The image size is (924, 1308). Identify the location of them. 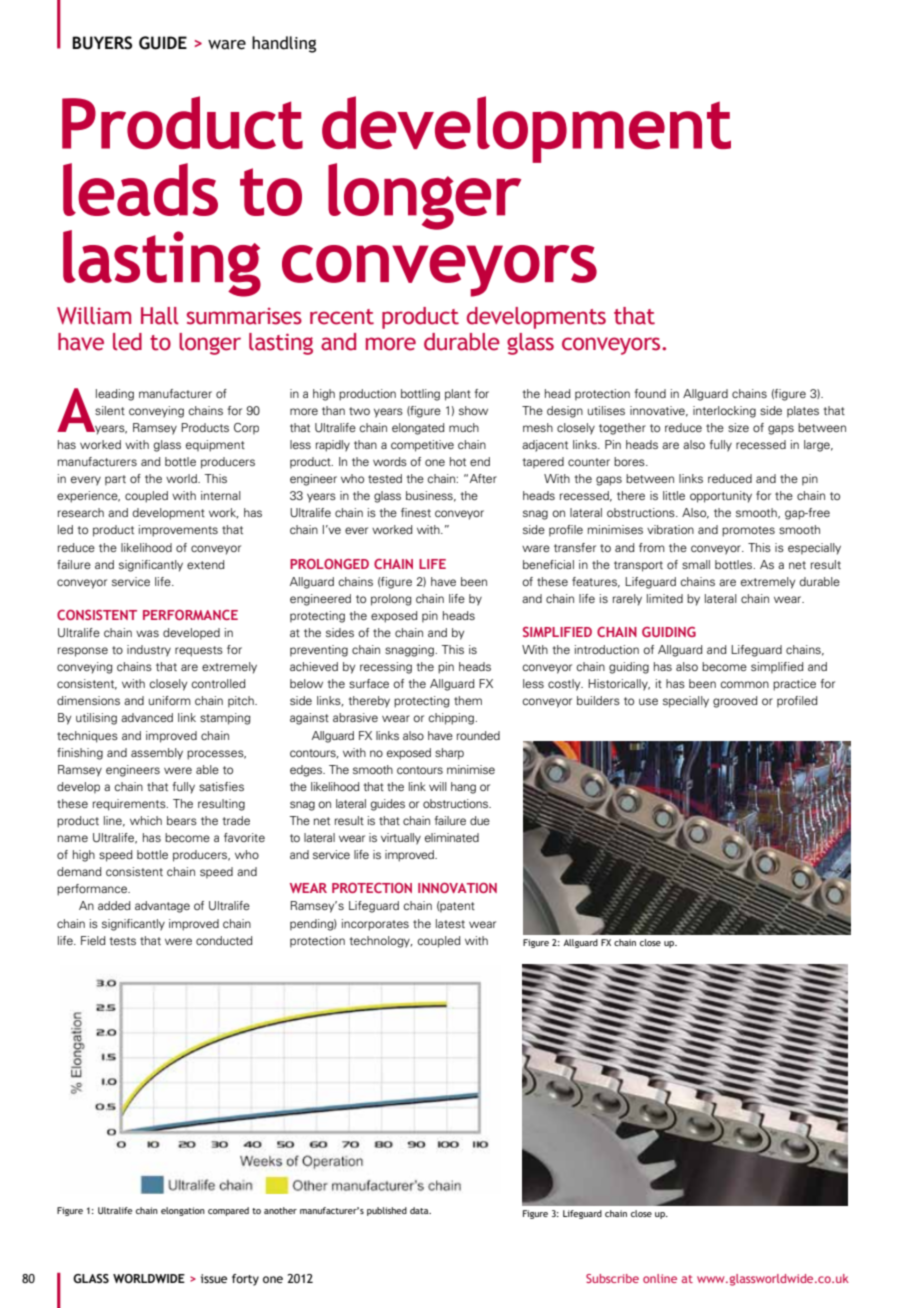
(468, 700).
